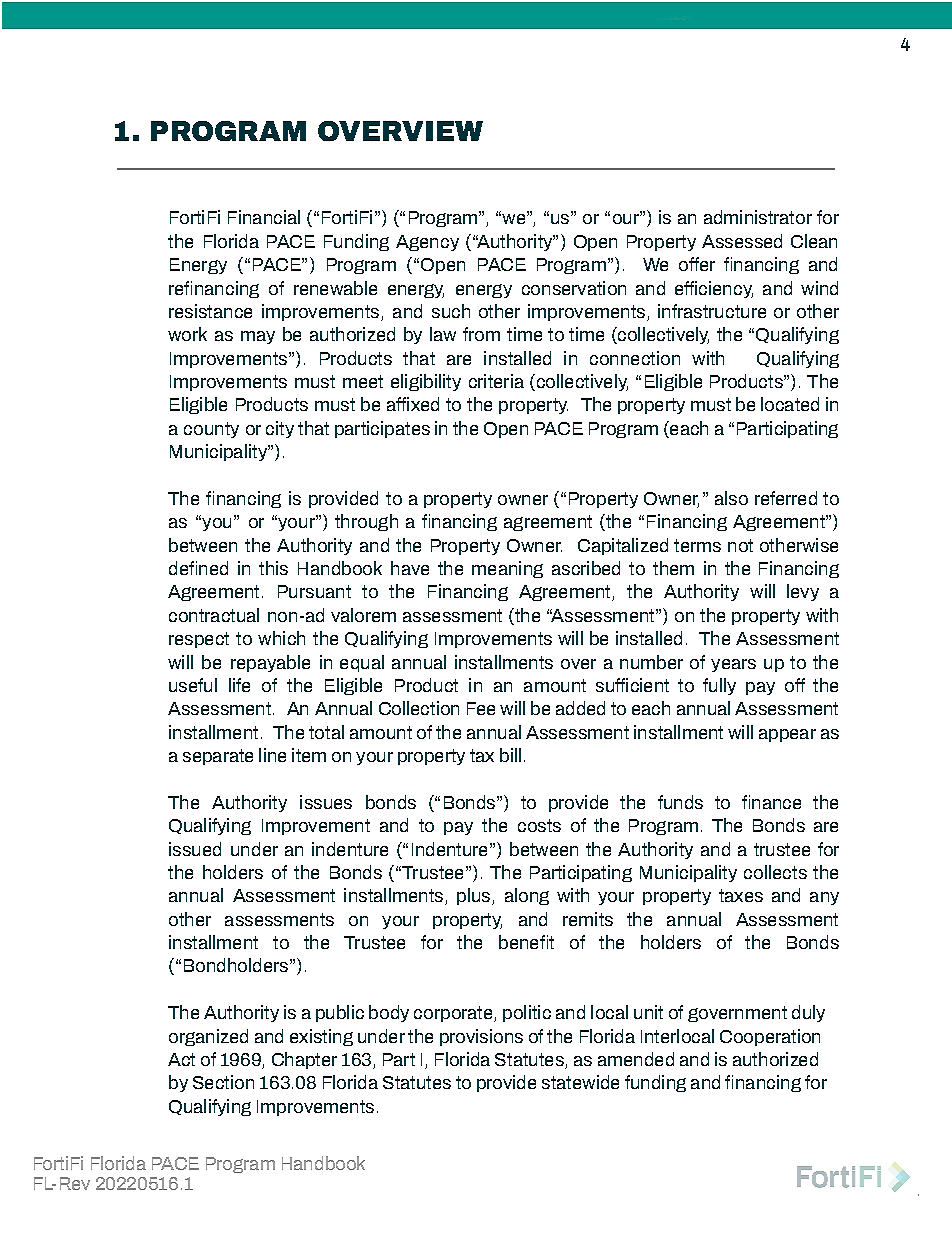  I want to click on meaning, so click(507, 569).
